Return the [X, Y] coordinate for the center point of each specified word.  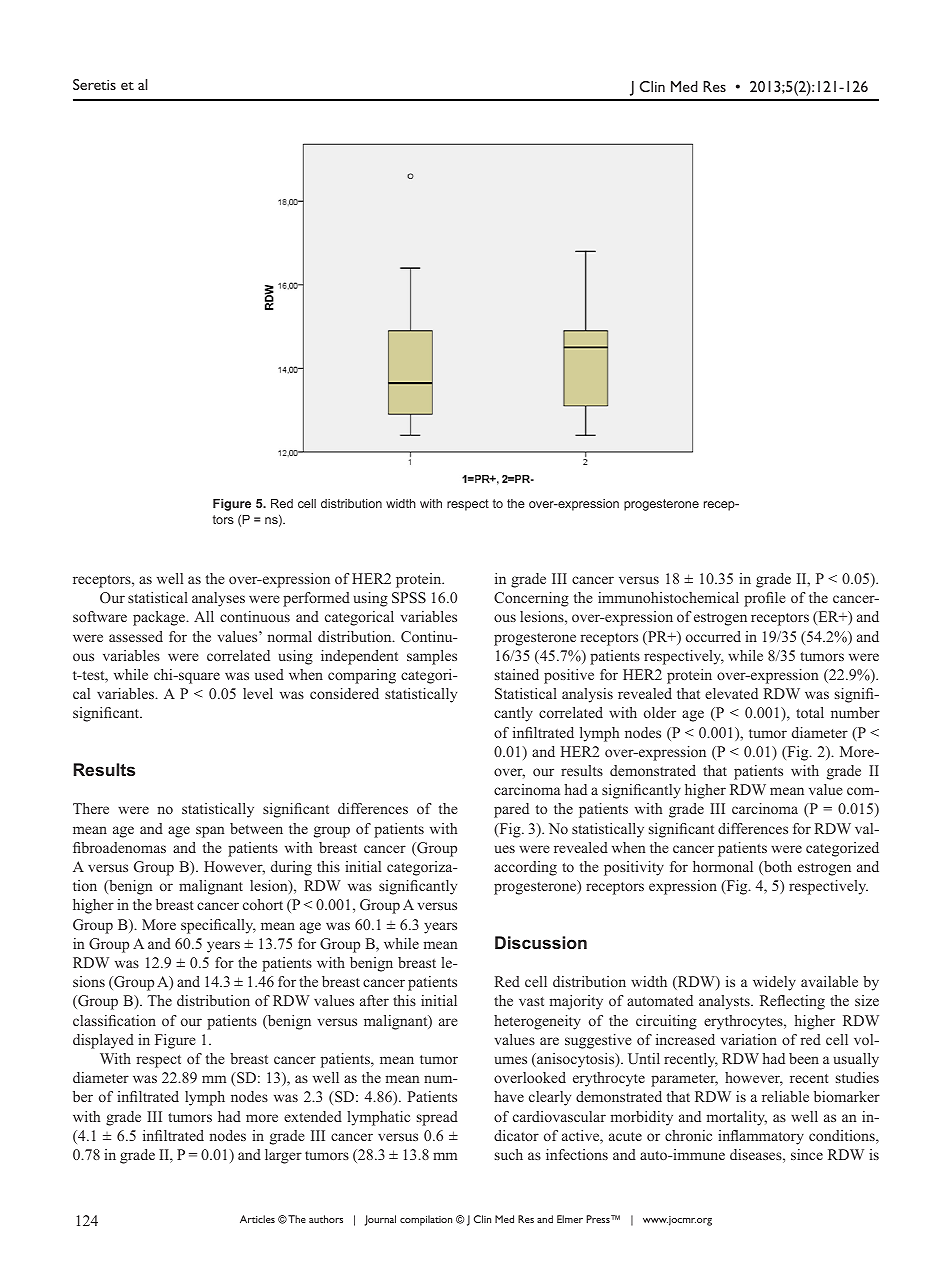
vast [531, 1001]
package [160, 618]
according [525, 868]
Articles [257, 1219]
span [210, 832]
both [777, 868]
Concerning [531, 599]
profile [764, 599]
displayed [103, 1041]
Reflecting [792, 1002]
